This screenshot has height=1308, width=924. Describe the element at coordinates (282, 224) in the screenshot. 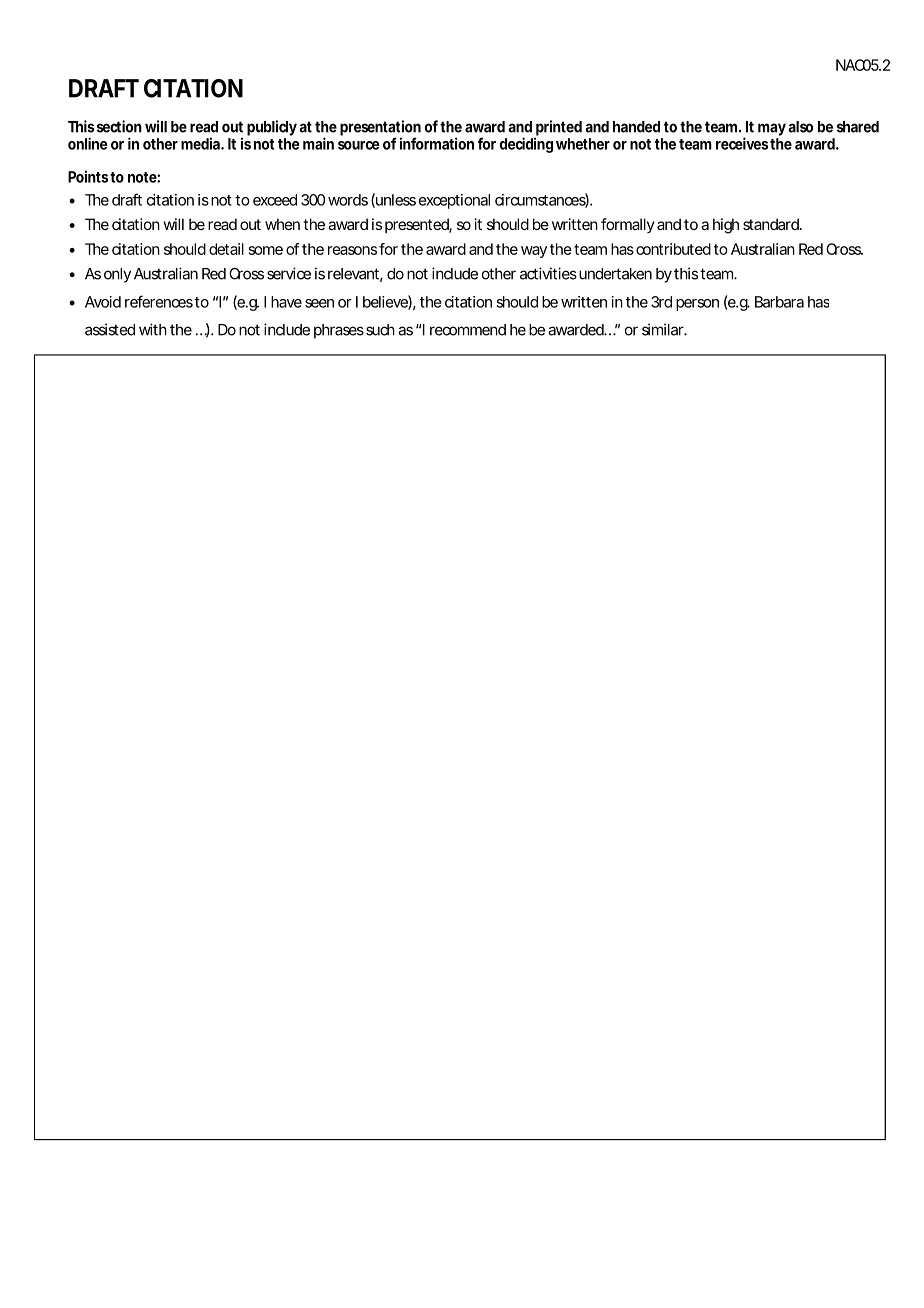

I see `when` at that location.
